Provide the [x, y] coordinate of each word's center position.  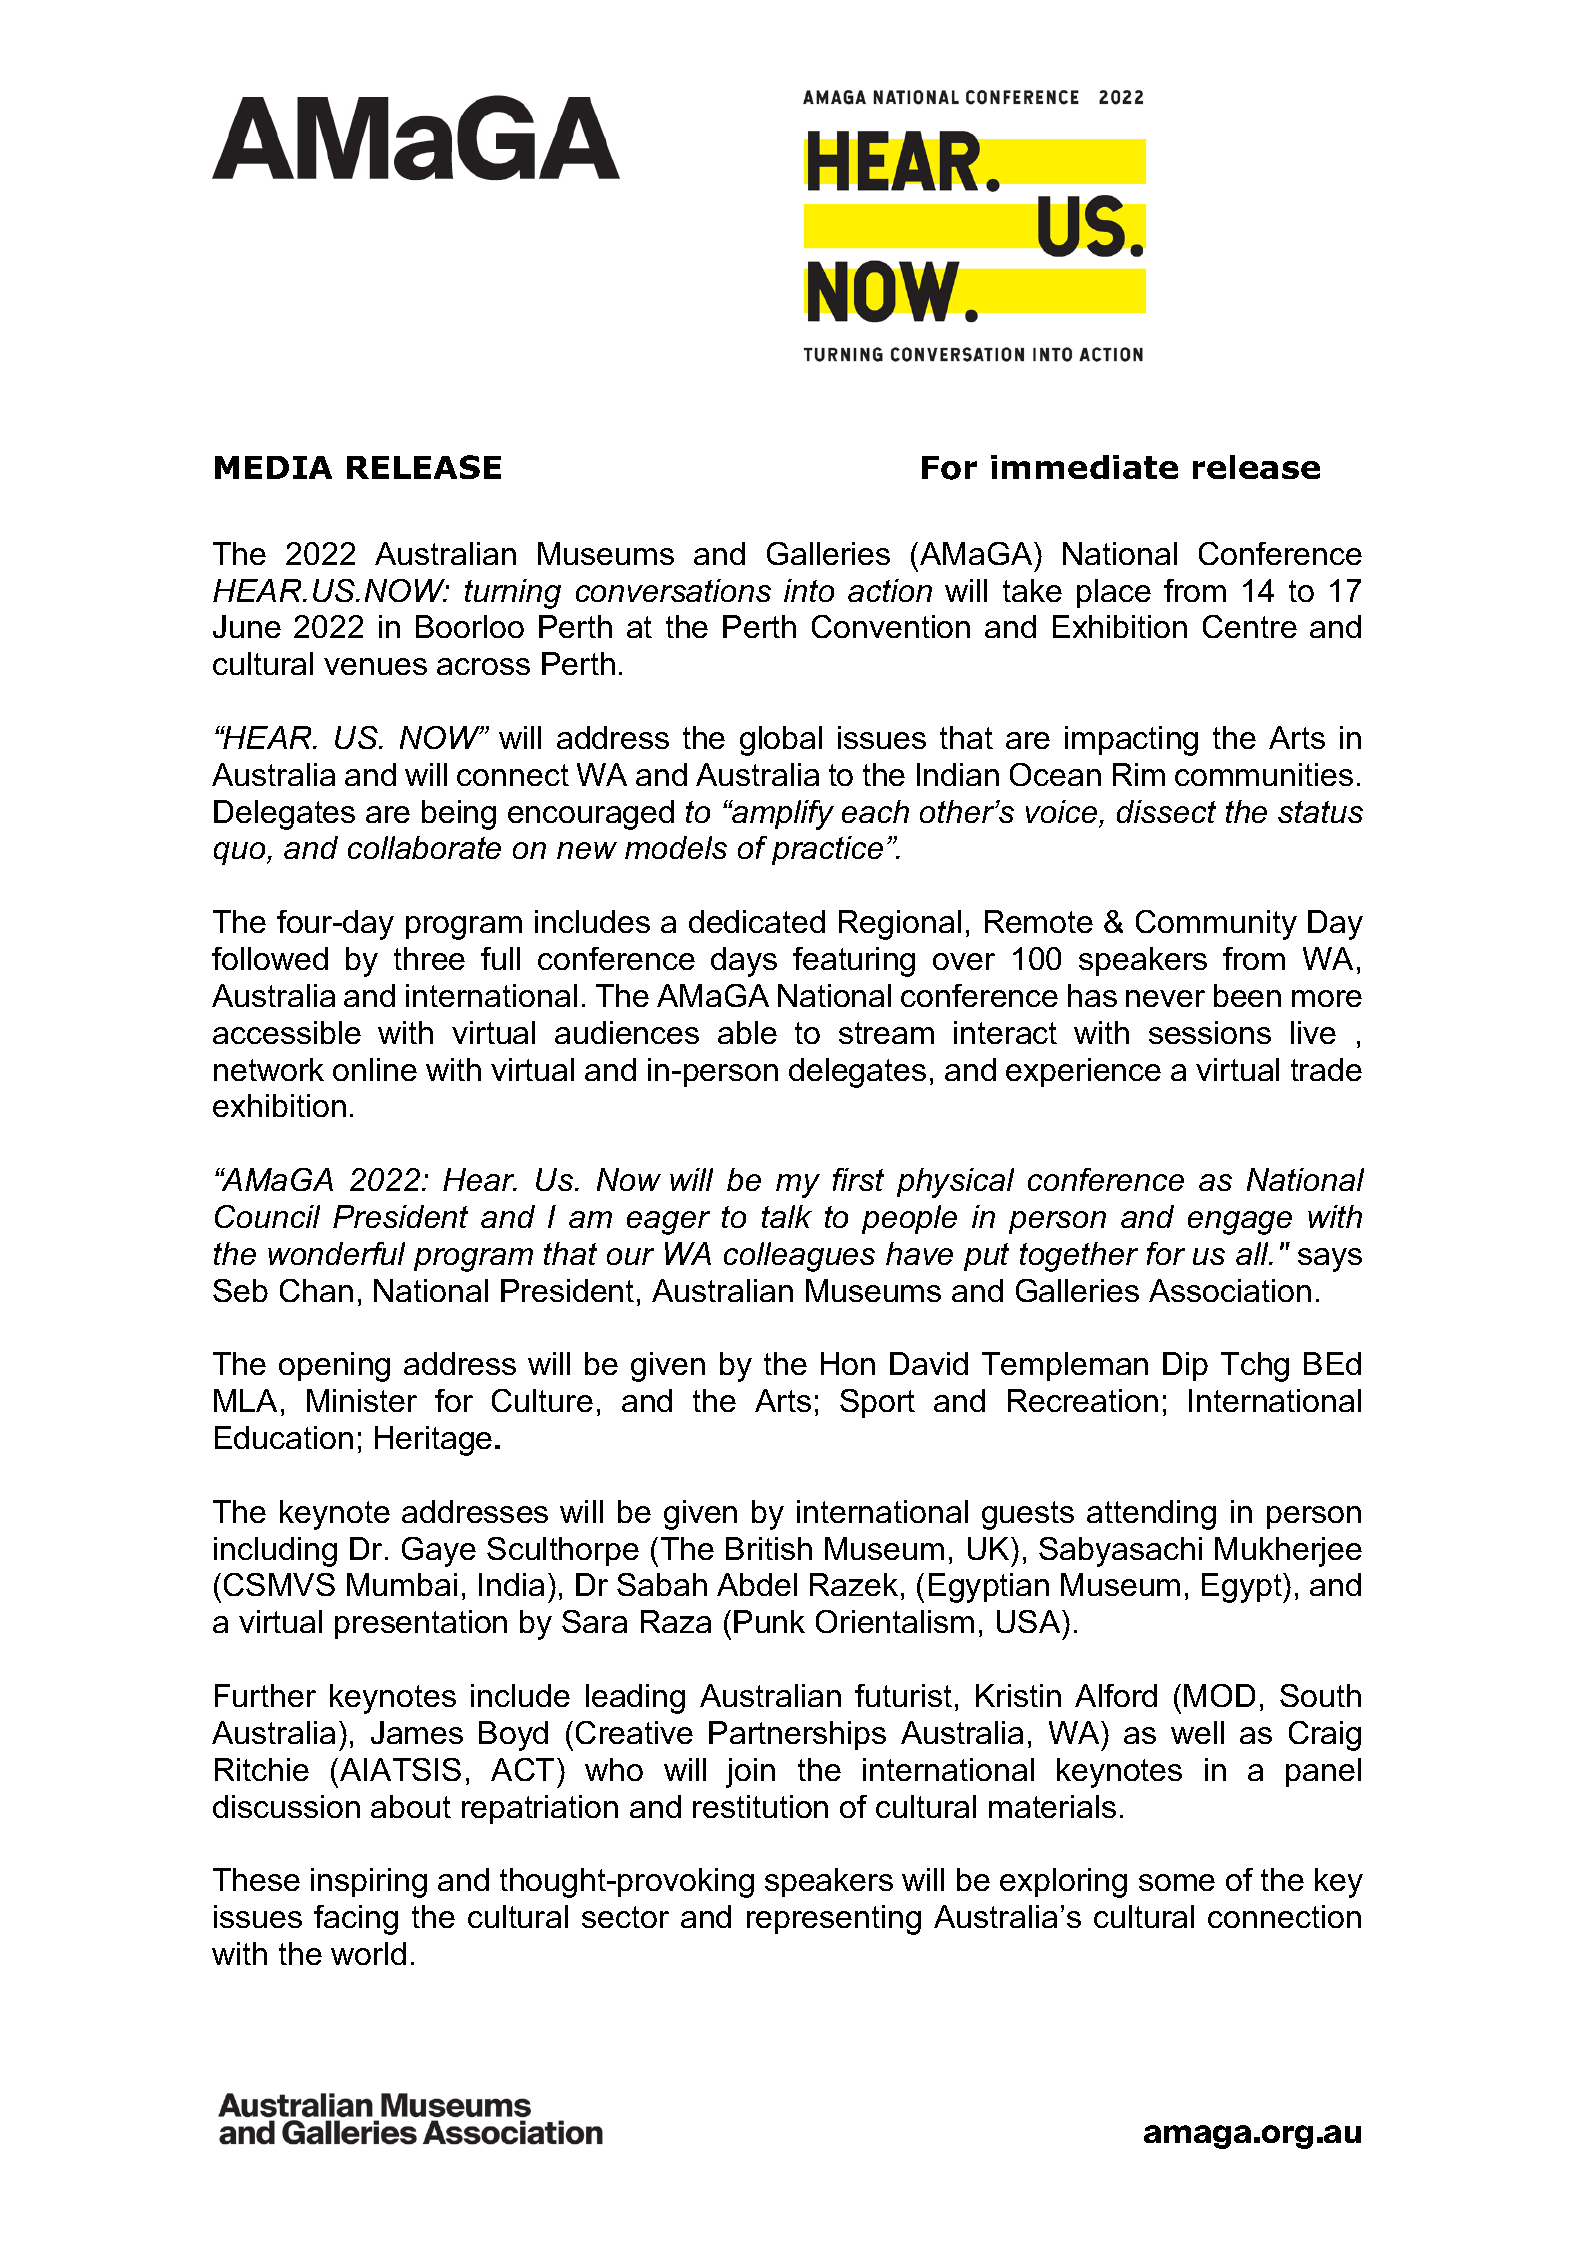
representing [834, 1920]
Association [1230, 1290]
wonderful [336, 1253]
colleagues [799, 1257]
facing [356, 1920]
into [809, 590]
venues [375, 666]
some [1177, 1882]
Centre [1250, 626]
